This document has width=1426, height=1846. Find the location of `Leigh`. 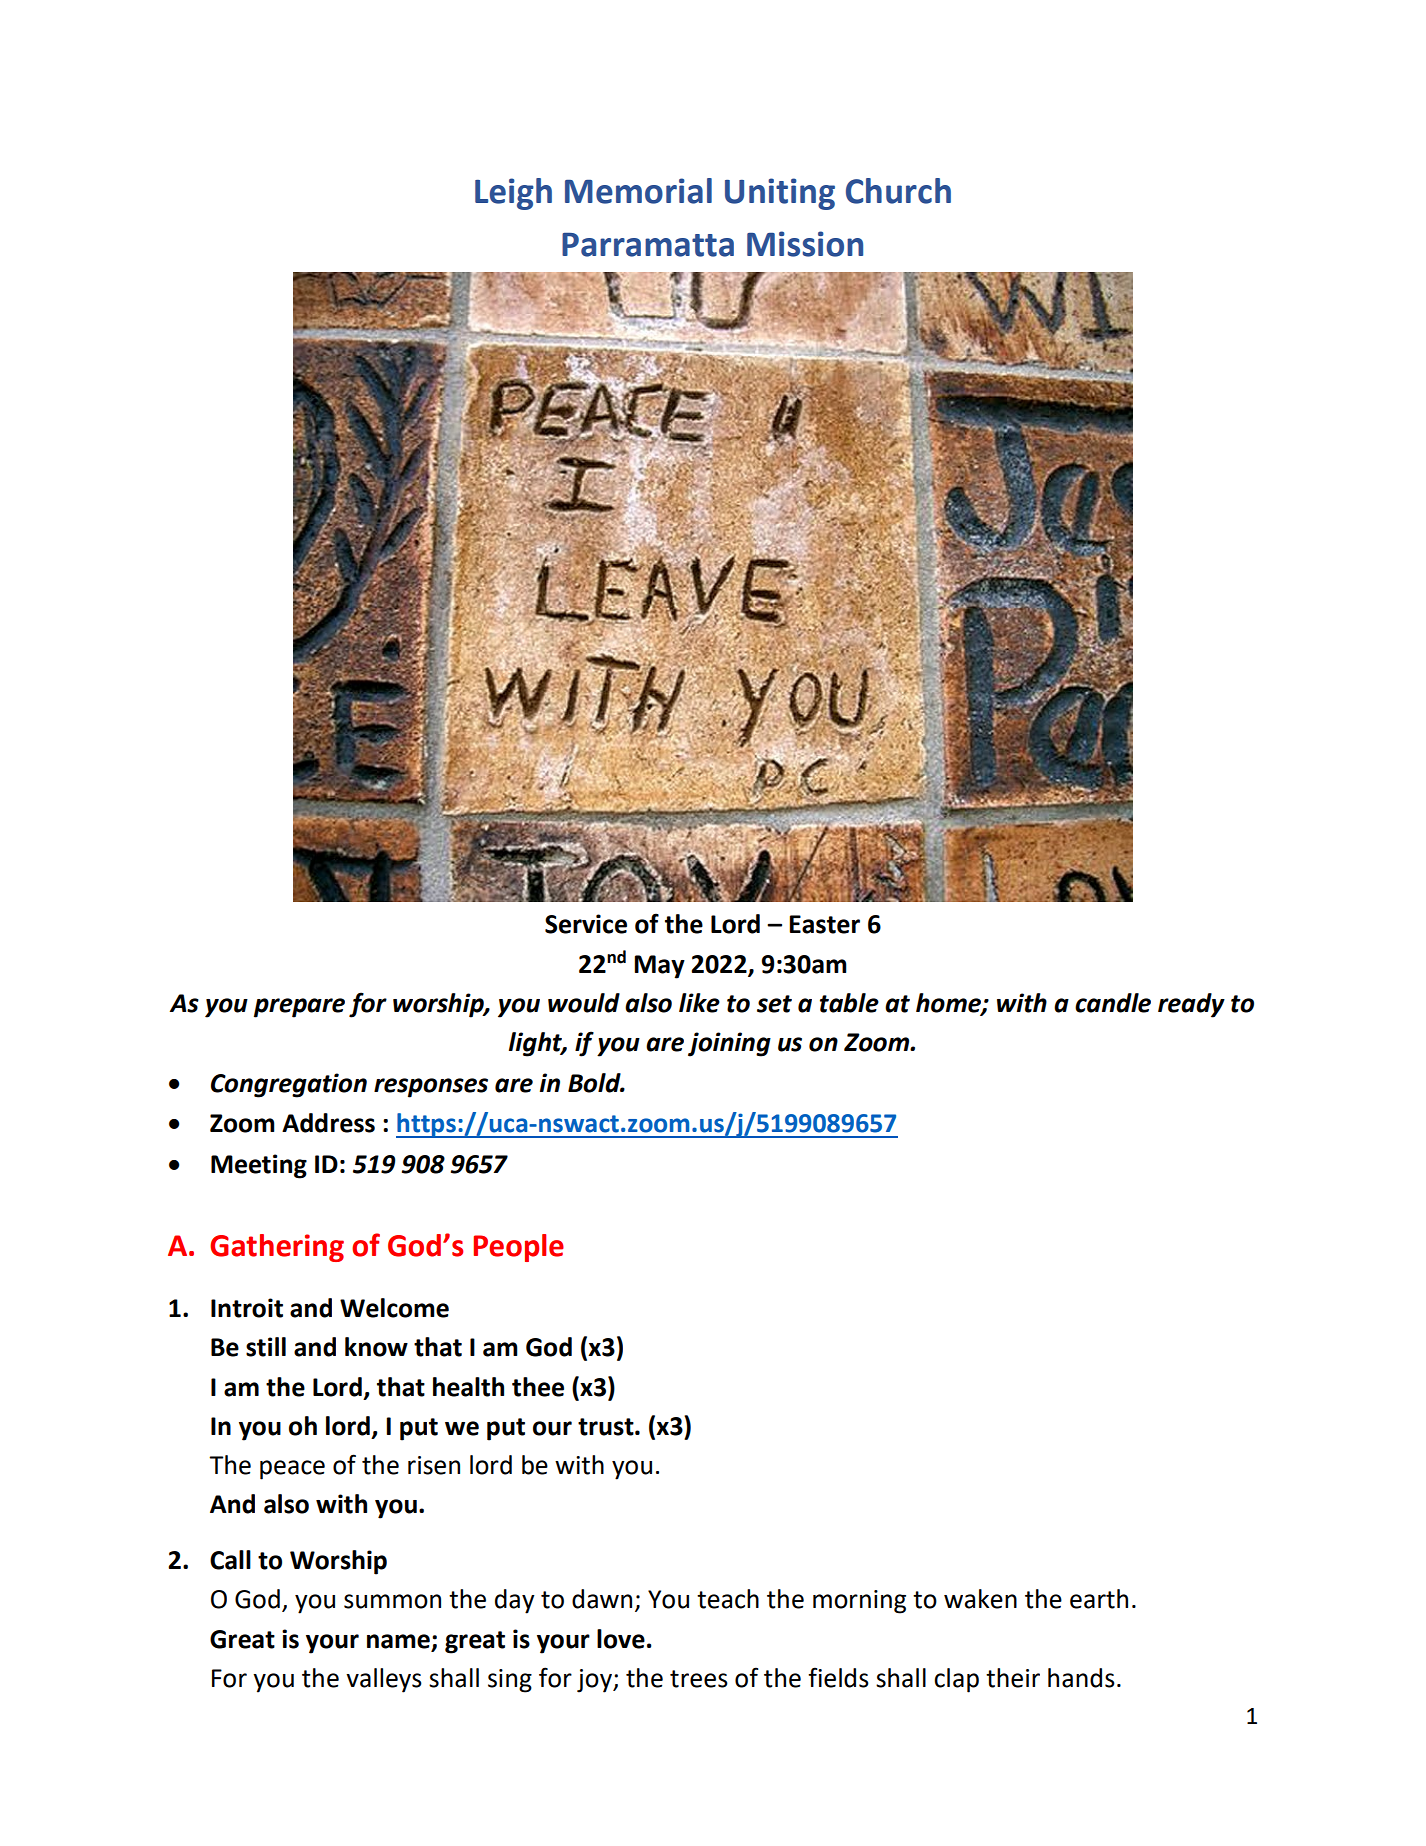

Leigh is located at coordinates (513, 194).
